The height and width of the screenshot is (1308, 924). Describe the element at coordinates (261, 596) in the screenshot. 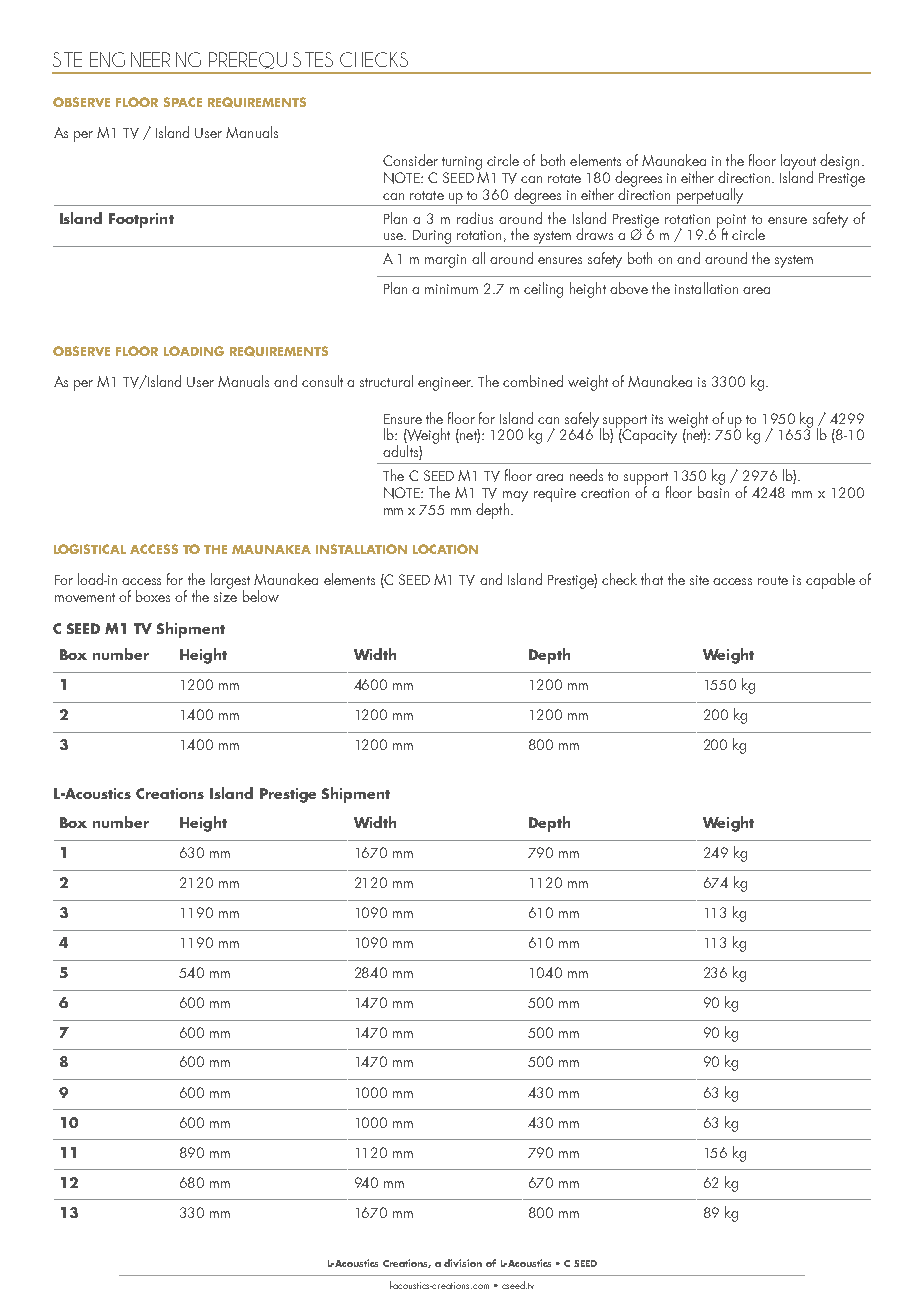

I see `below` at that location.
